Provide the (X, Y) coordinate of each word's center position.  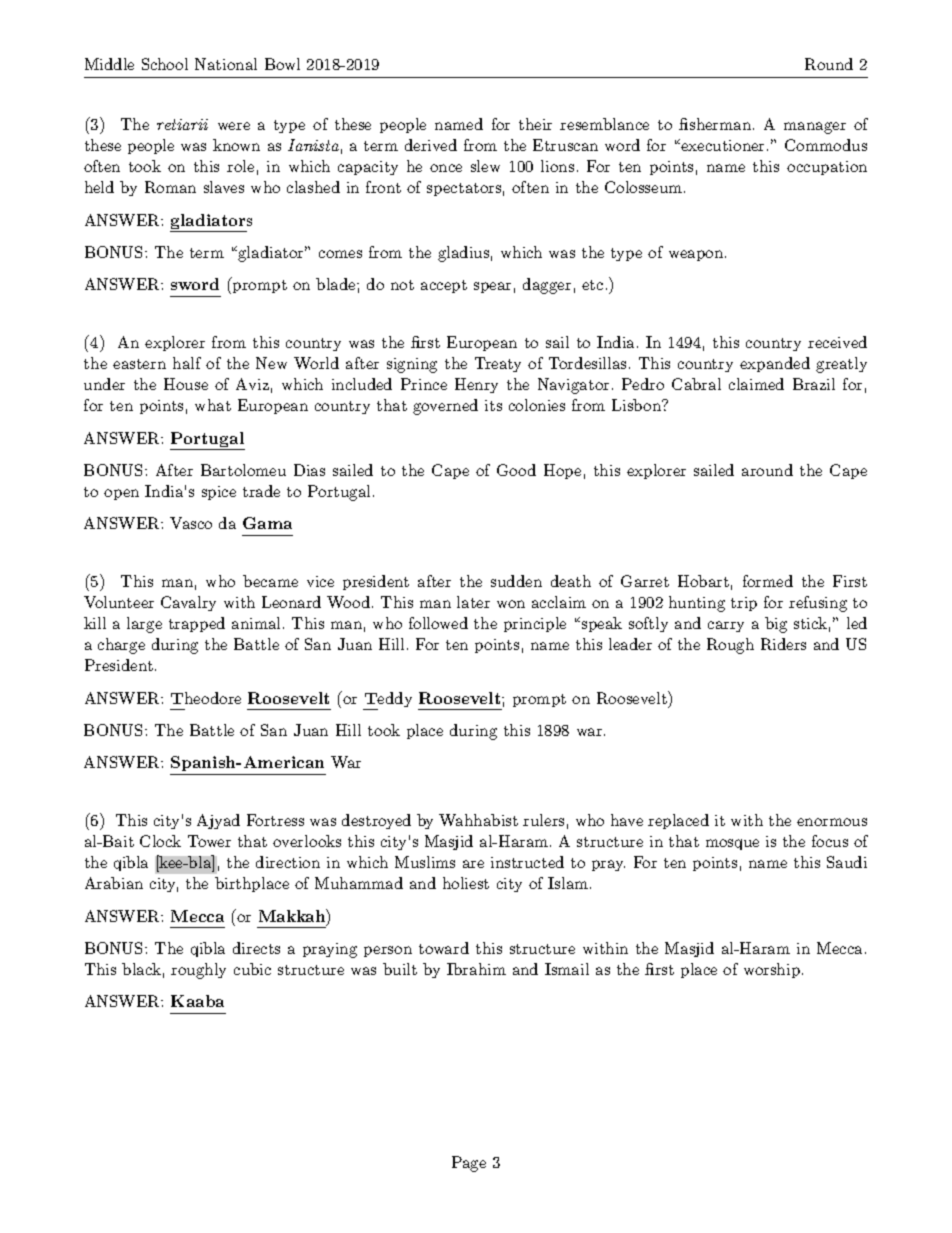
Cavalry (188, 603)
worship (772, 970)
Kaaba (197, 1001)
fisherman (715, 124)
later (473, 602)
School (165, 64)
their (535, 124)
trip (744, 604)
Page (469, 1164)
